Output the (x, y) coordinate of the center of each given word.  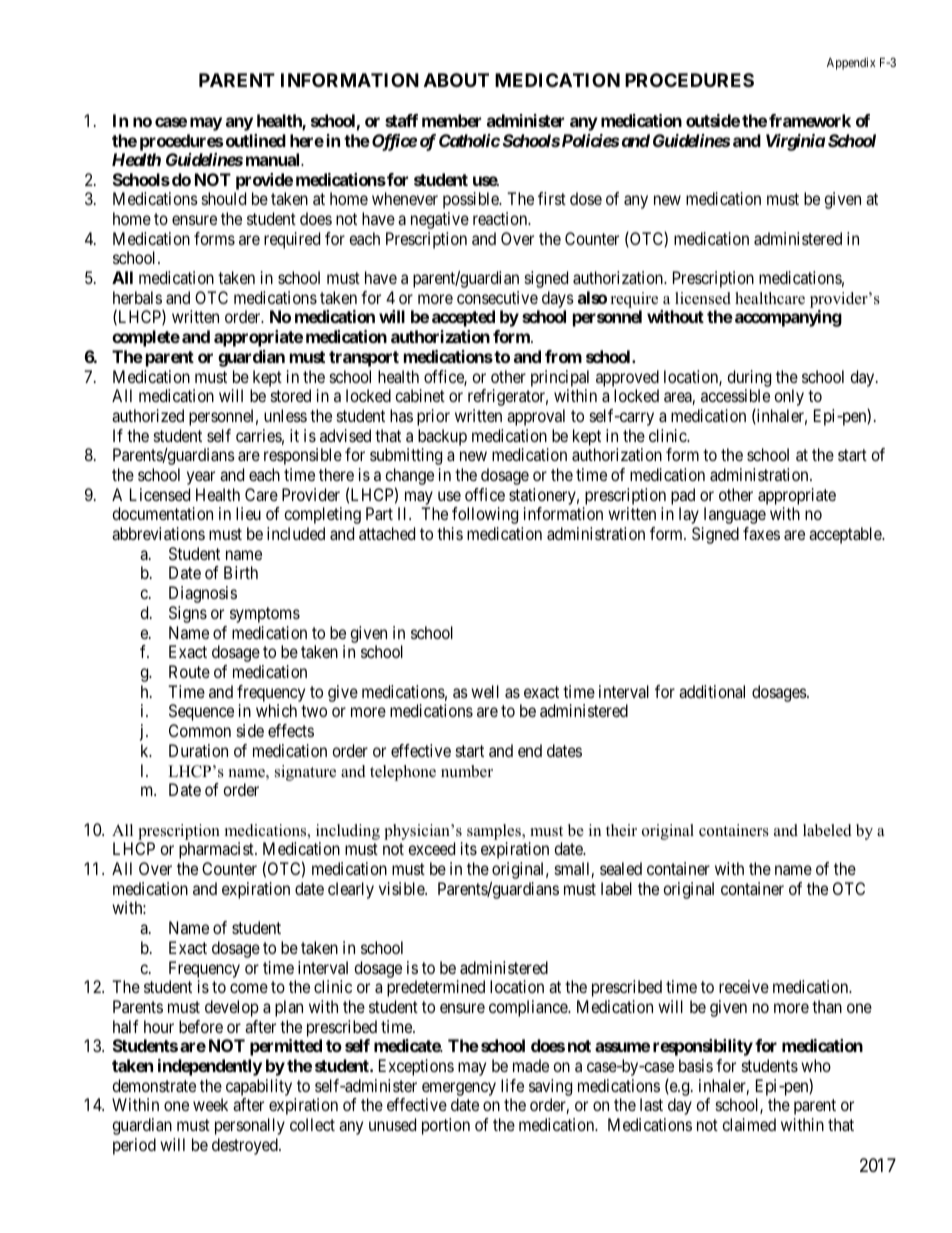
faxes (761, 533)
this (450, 533)
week (210, 1104)
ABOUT (456, 80)
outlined (256, 140)
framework (810, 120)
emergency (459, 1089)
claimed (749, 1124)
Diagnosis (203, 594)
